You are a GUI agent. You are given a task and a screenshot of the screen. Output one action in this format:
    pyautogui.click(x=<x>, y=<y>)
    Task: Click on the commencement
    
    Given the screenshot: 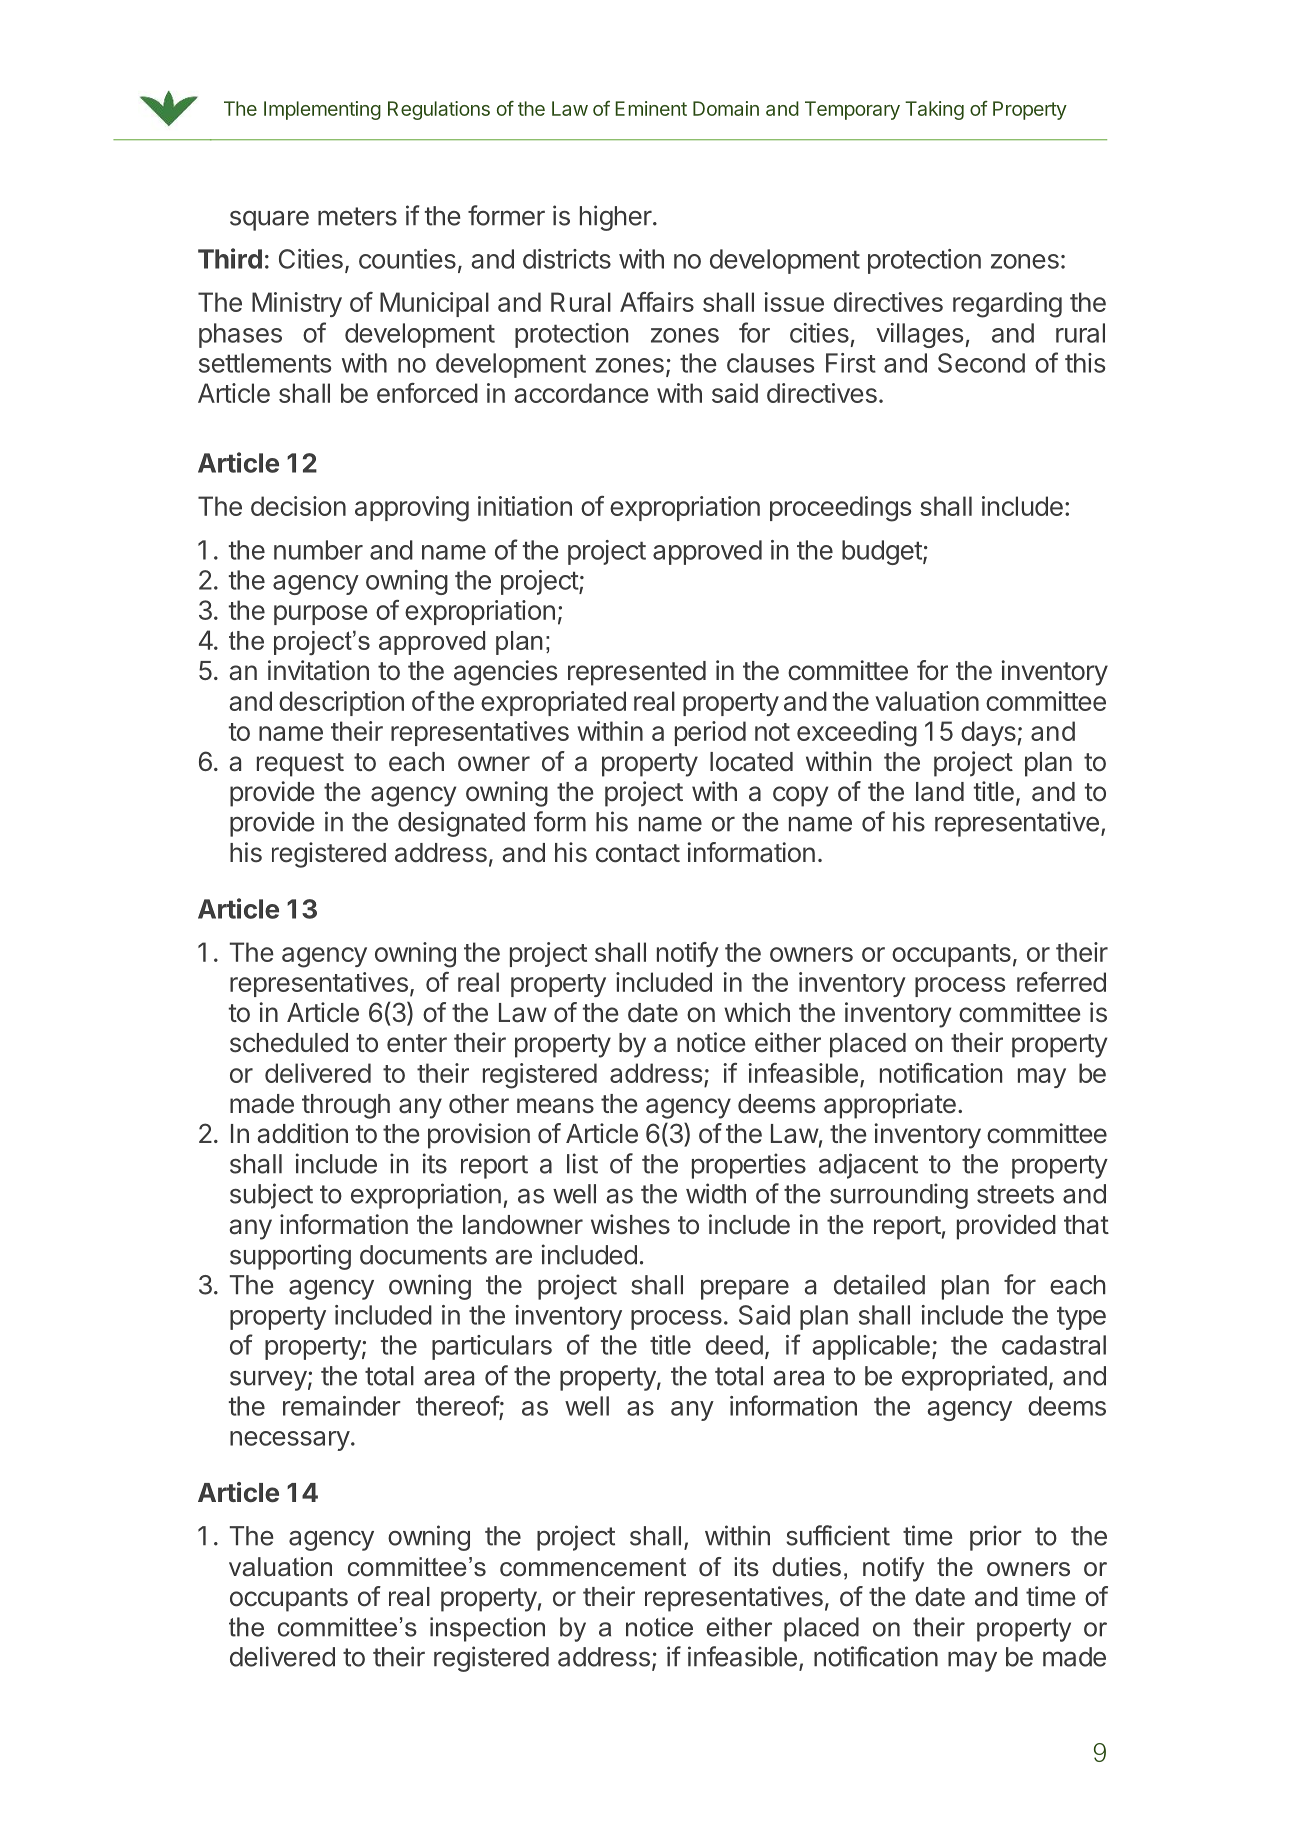 What is the action you would take?
    pyautogui.click(x=593, y=1567)
